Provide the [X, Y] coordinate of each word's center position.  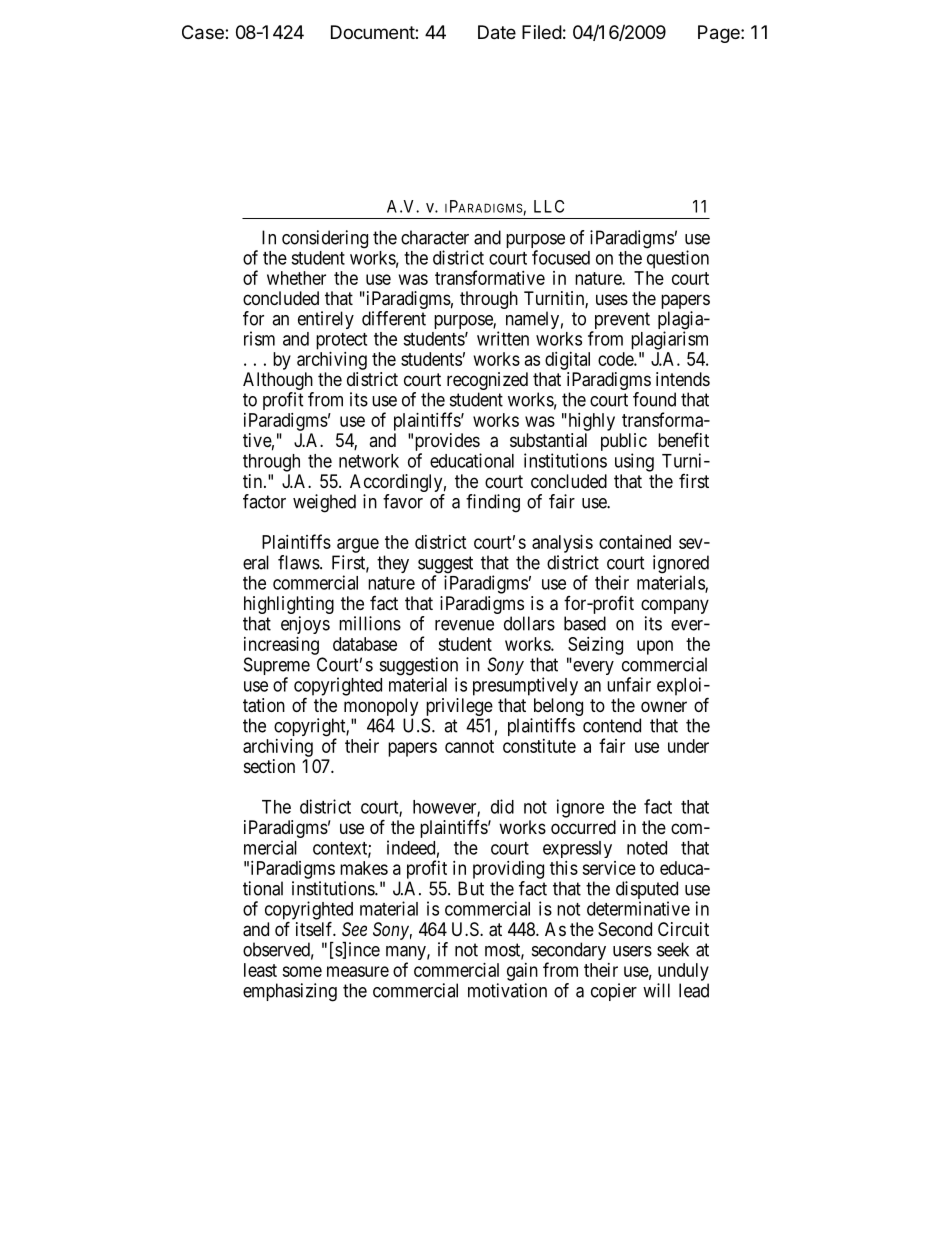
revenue [464, 625]
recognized [487, 381]
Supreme [277, 667]
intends [683, 379]
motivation [507, 990]
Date [497, 32]
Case [204, 32]
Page [720, 34]
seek [673, 949]
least [260, 970]
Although [278, 381]
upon [655, 647]
